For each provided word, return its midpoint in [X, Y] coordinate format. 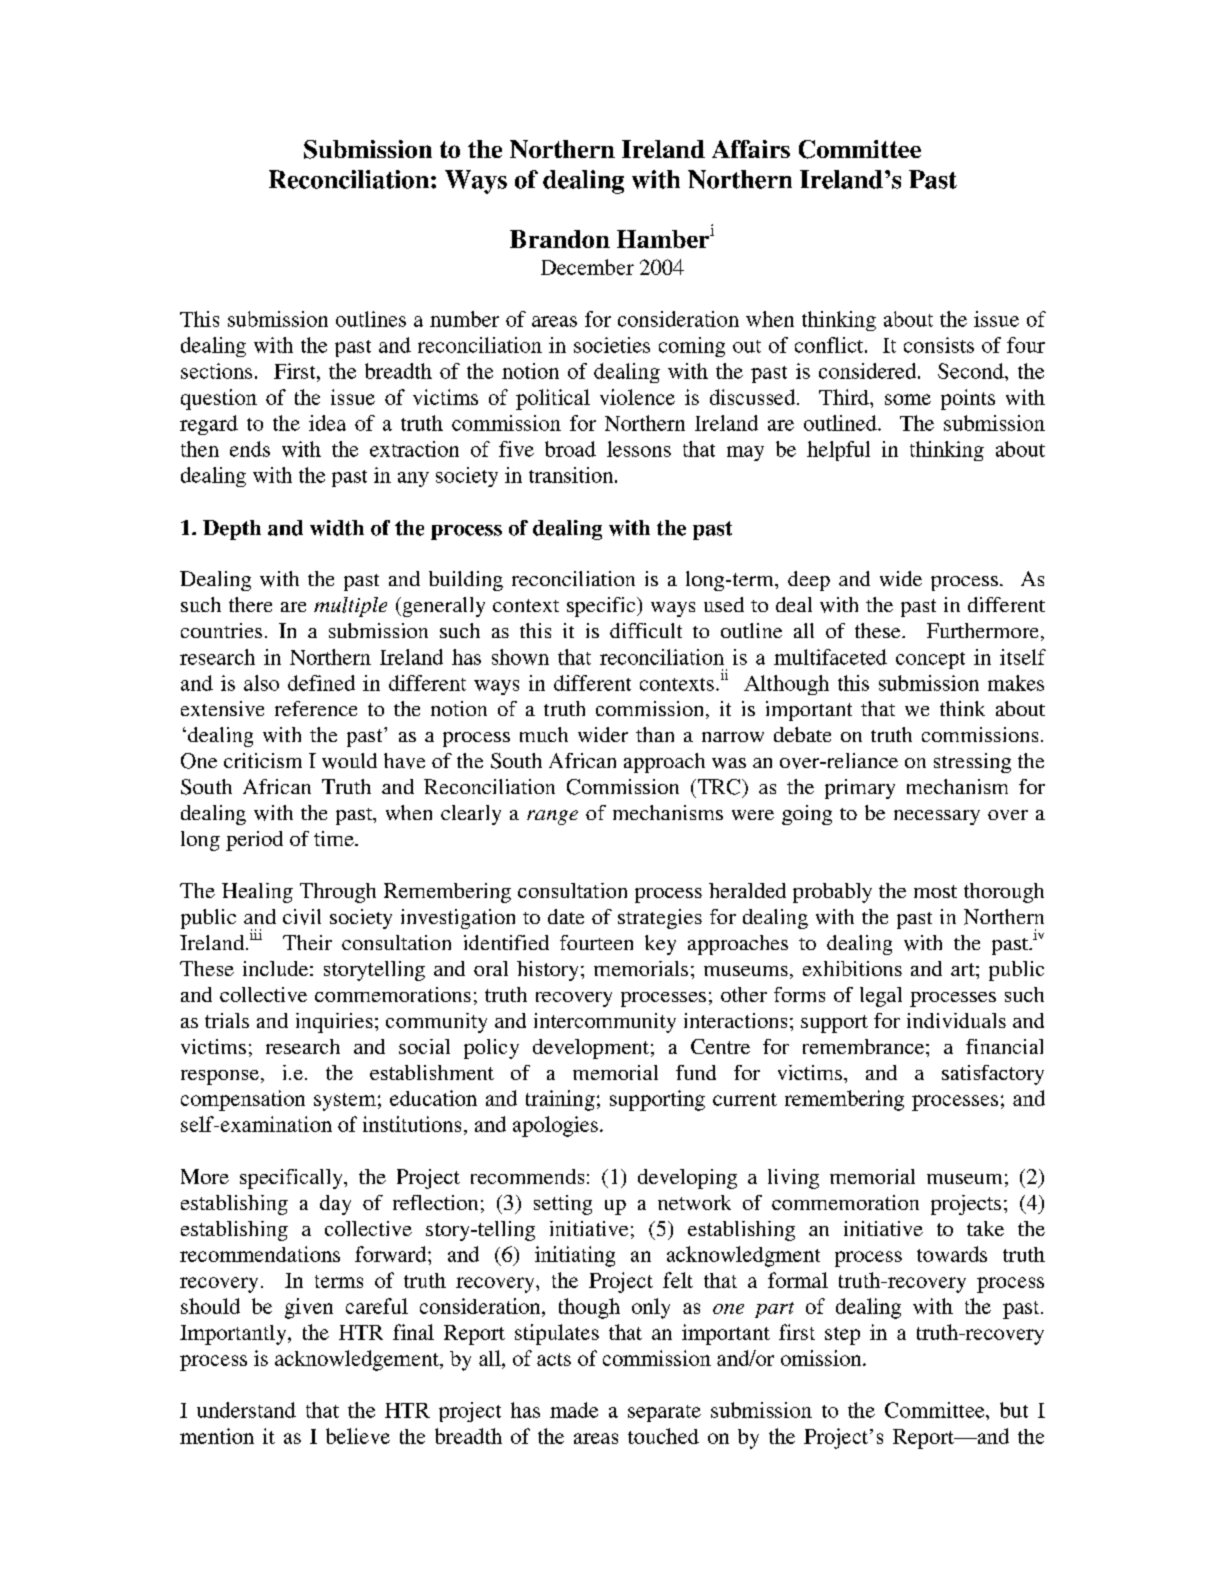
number [464, 319]
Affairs [751, 149]
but [1014, 1410]
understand [246, 1410]
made [574, 1410]
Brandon [560, 239]
